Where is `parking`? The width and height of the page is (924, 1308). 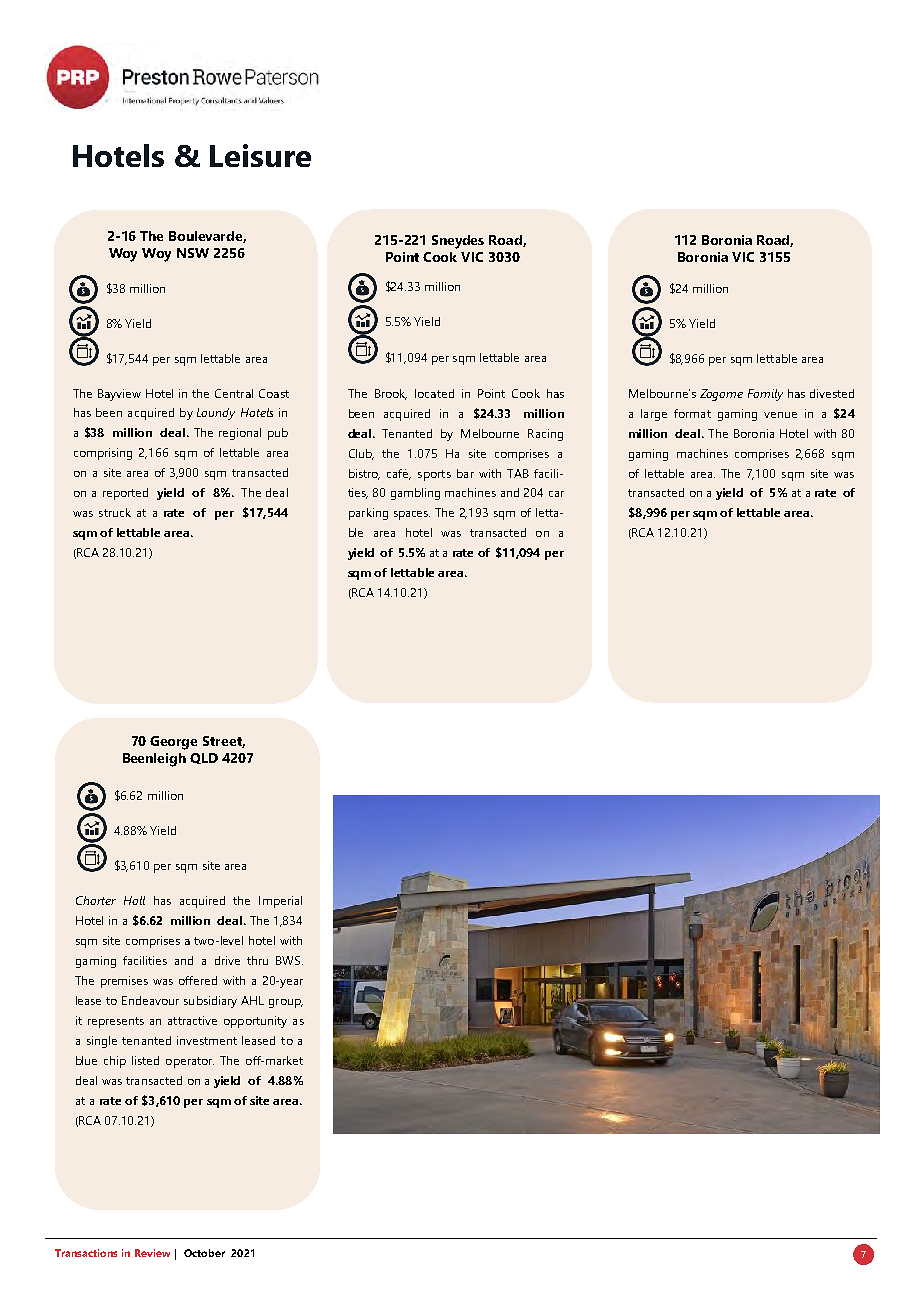
parking is located at coordinates (368, 514).
